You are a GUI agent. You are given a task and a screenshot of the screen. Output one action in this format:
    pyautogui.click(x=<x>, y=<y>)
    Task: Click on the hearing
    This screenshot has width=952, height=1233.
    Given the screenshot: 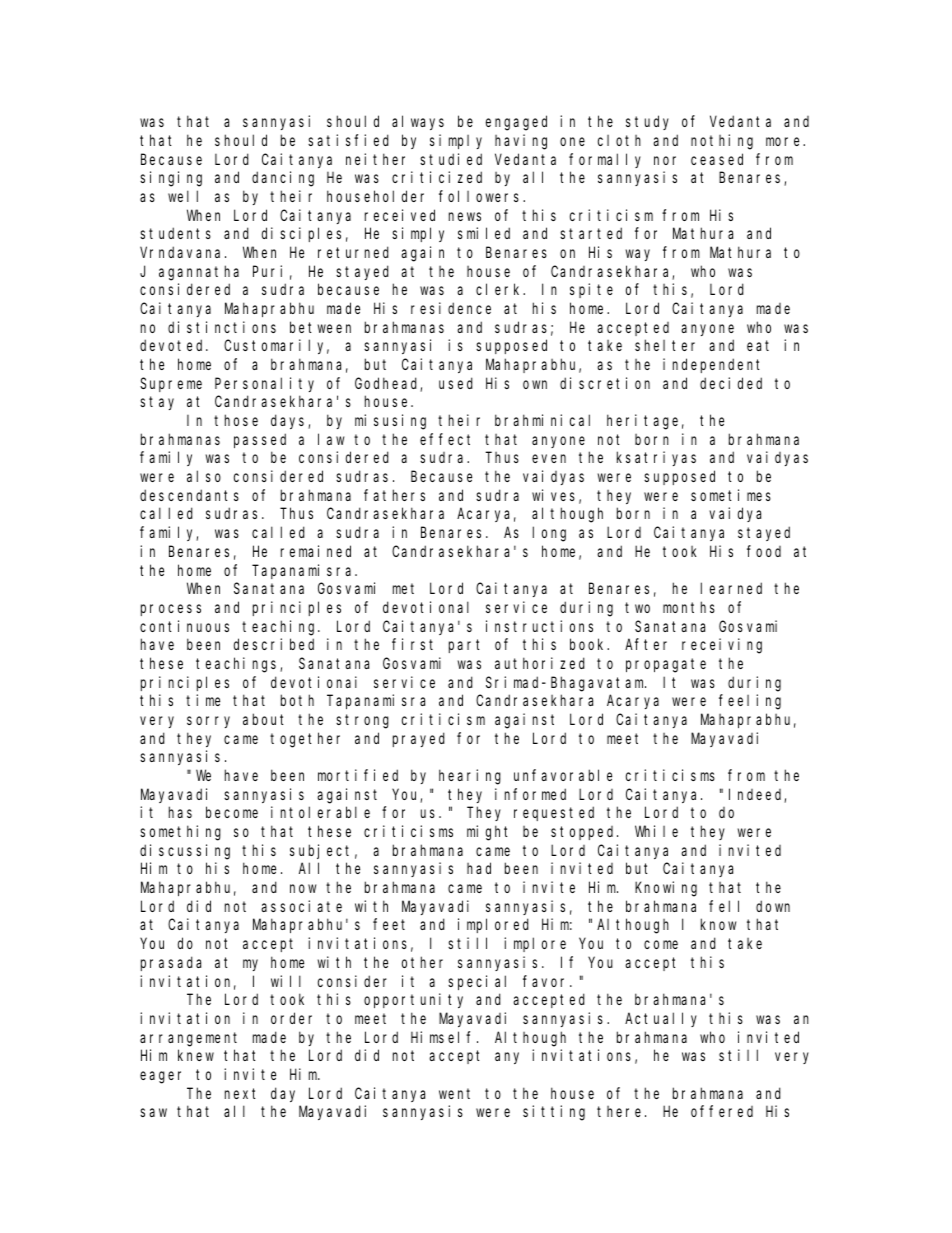 What is the action you would take?
    pyautogui.click(x=470, y=777)
